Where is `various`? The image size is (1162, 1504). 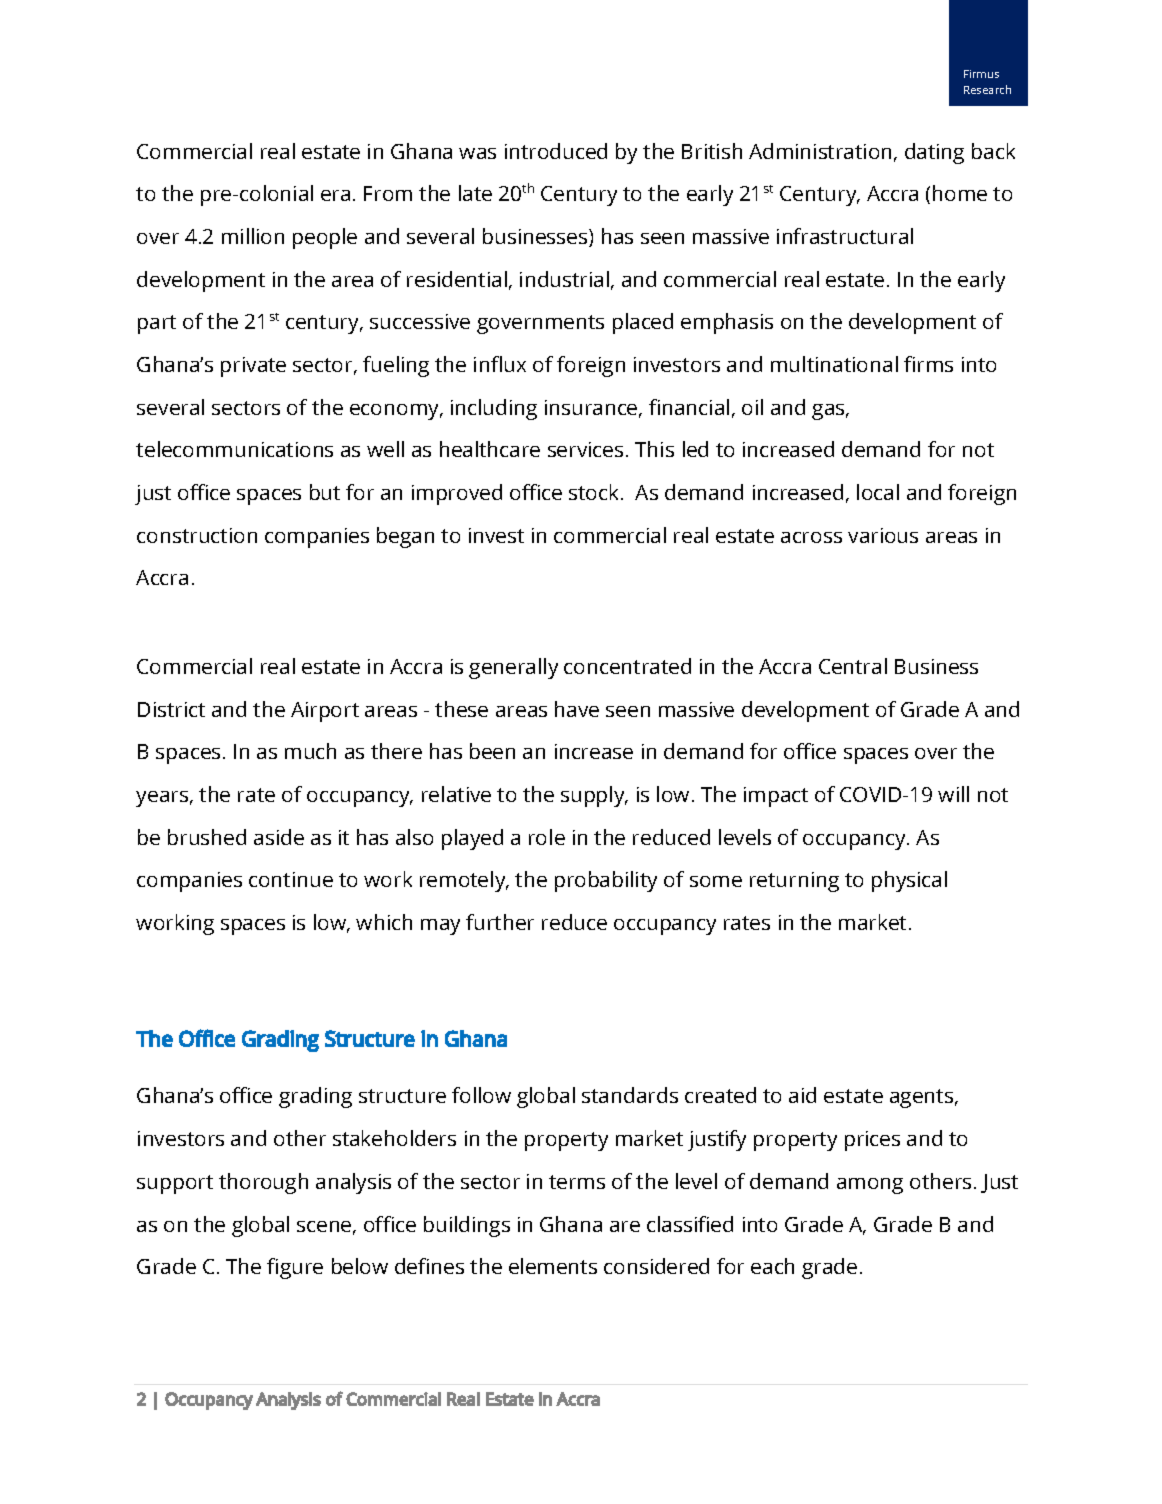
various is located at coordinates (883, 535).
